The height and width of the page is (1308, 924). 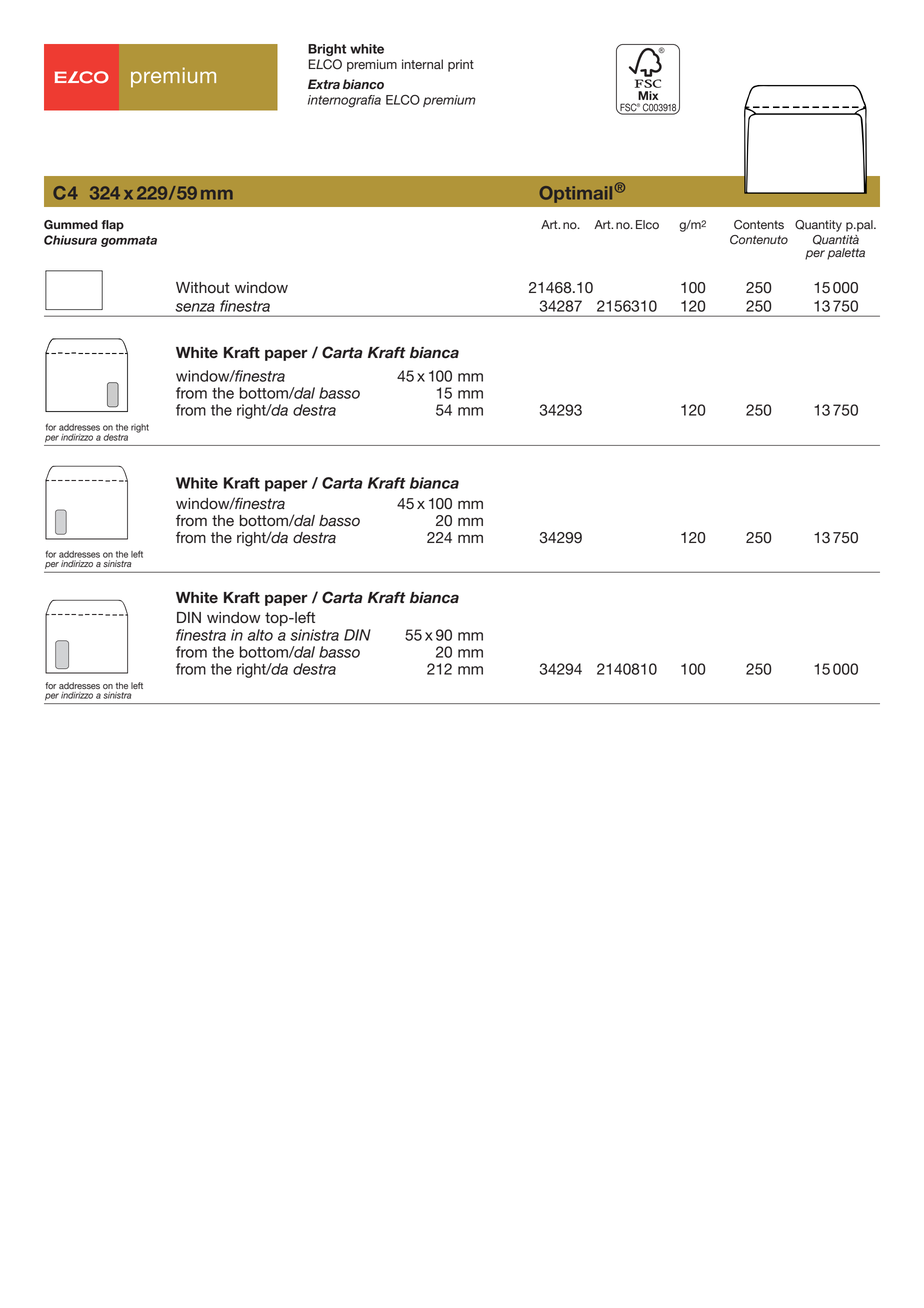 I want to click on alto, so click(x=260, y=635).
